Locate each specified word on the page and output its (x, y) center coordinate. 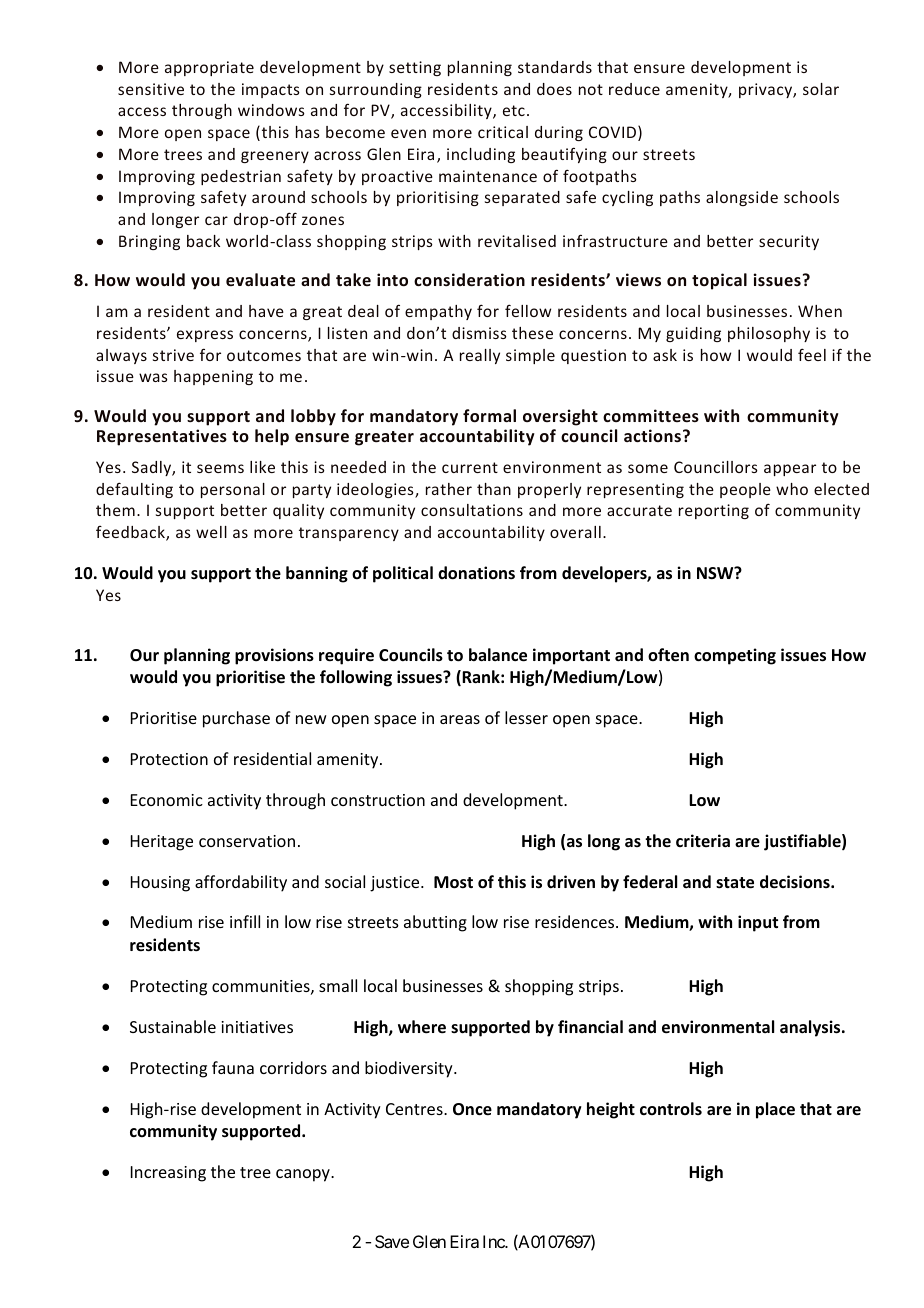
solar (821, 89)
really (480, 356)
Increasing (168, 1174)
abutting (435, 923)
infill (245, 921)
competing (735, 656)
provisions (274, 656)
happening (213, 377)
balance (498, 655)
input (758, 923)
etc (514, 110)
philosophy (769, 334)
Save (392, 1241)
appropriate (209, 68)
